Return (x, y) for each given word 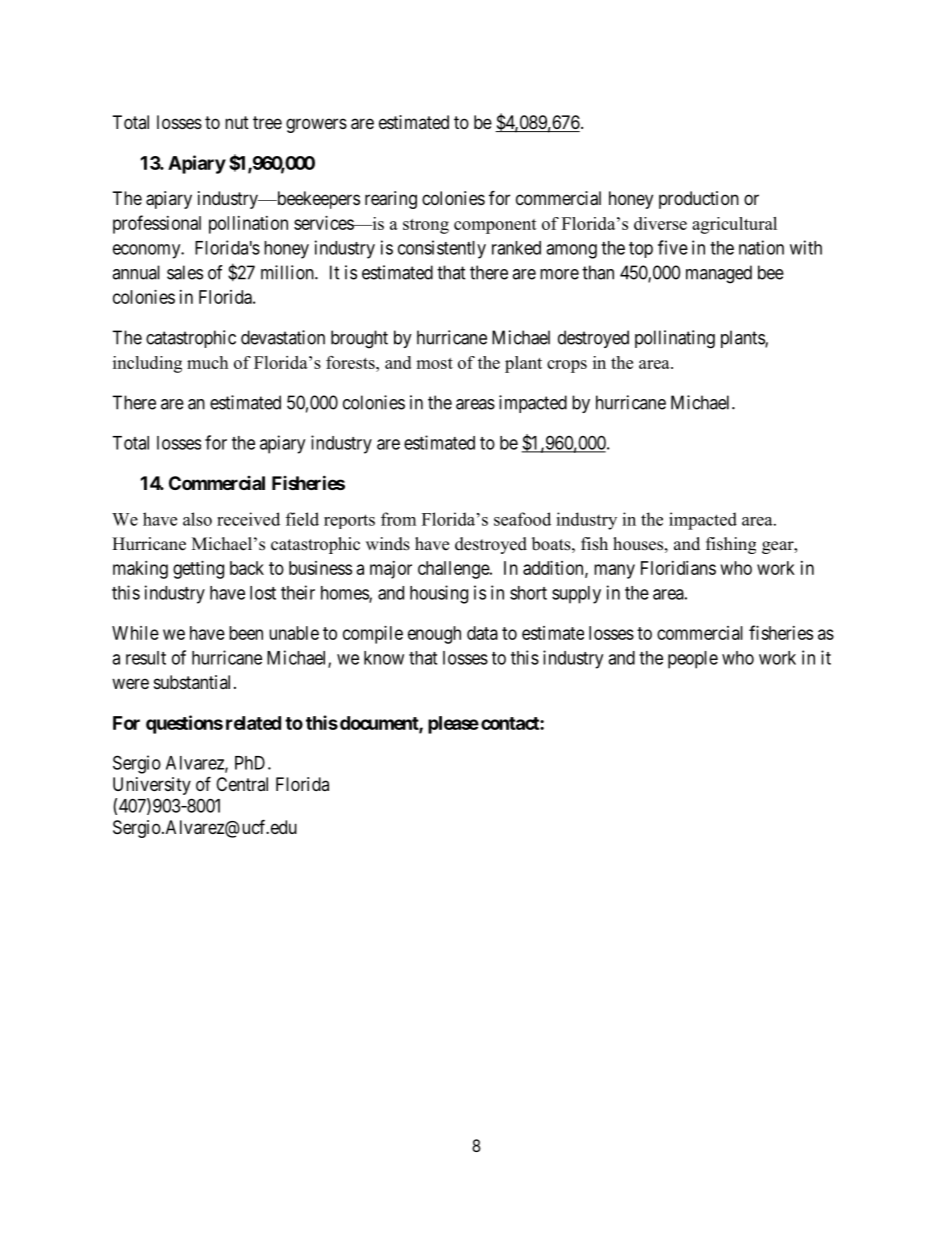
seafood (522, 519)
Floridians (678, 568)
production (699, 200)
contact (511, 723)
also (197, 519)
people (693, 660)
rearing (391, 200)
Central (242, 784)
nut (237, 122)
